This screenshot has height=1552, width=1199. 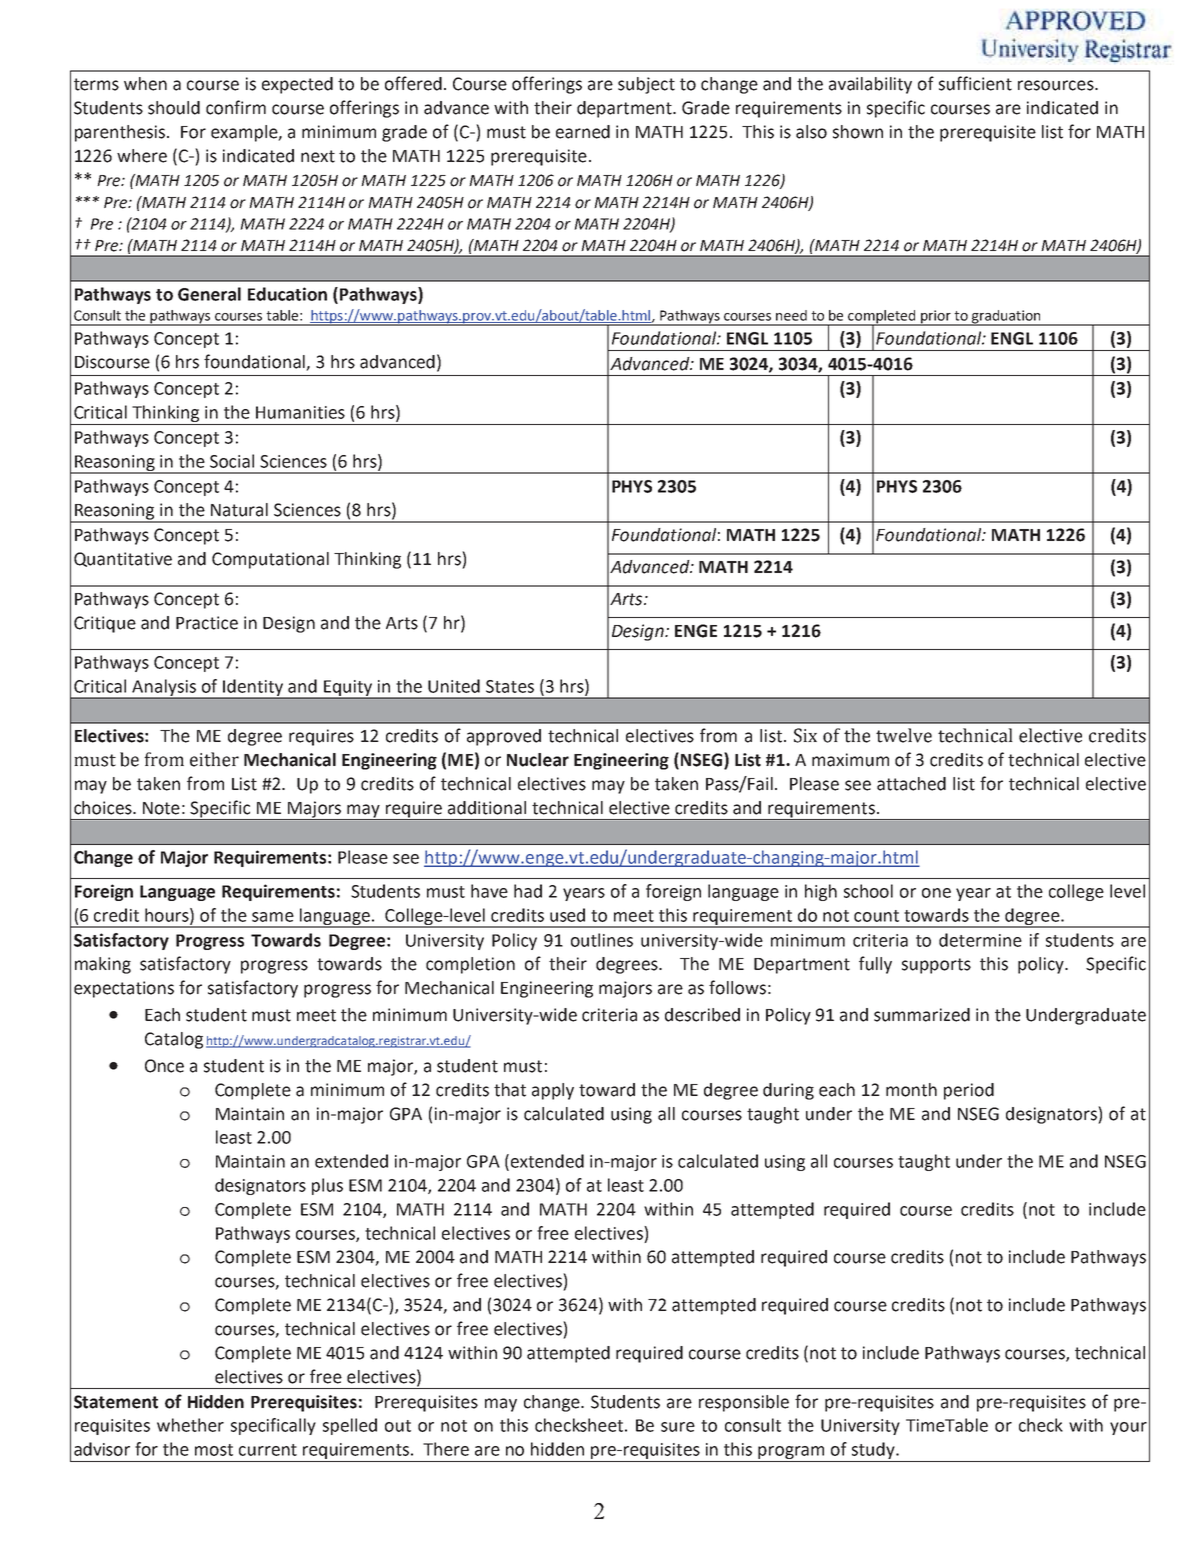 What do you see at coordinates (583, 132) in the screenshot?
I see `earned` at bounding box center [583, 132].
